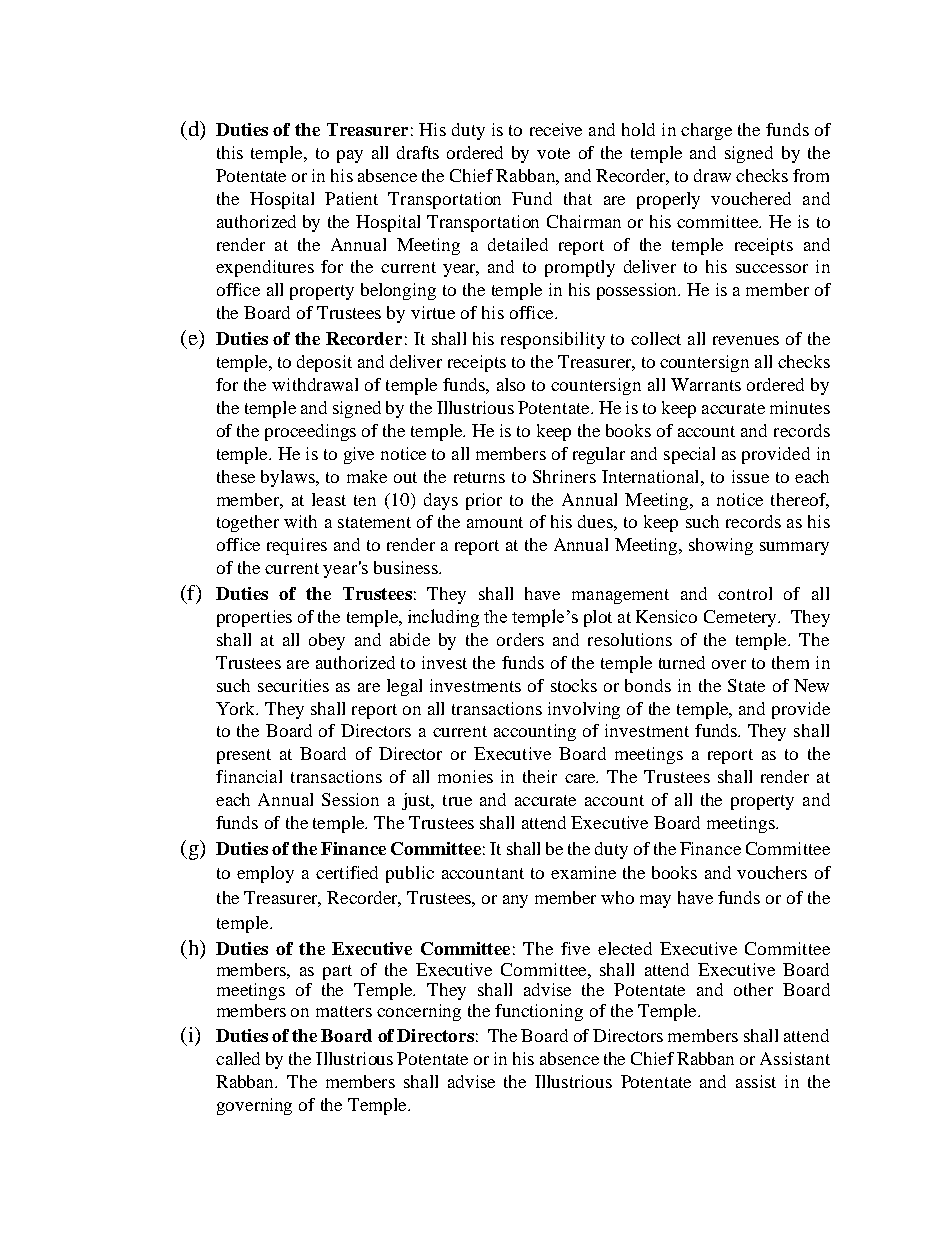  Describe the element at coordinates (753, 989) in the image. I see `other` at that location.
